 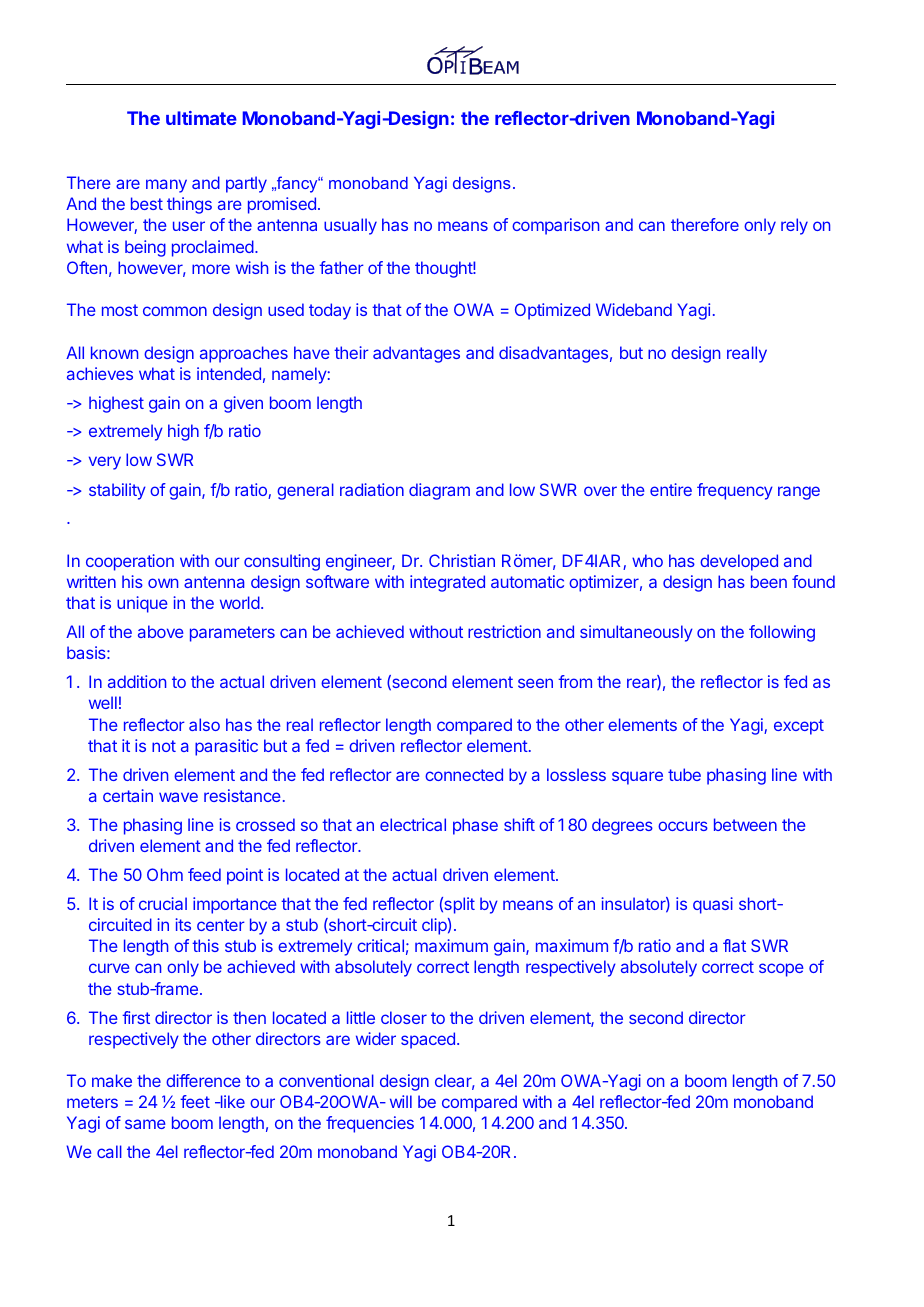 What do you see at coordinates (350, 226) in the page?
I see `usually` at bounding box center [350, 226].
